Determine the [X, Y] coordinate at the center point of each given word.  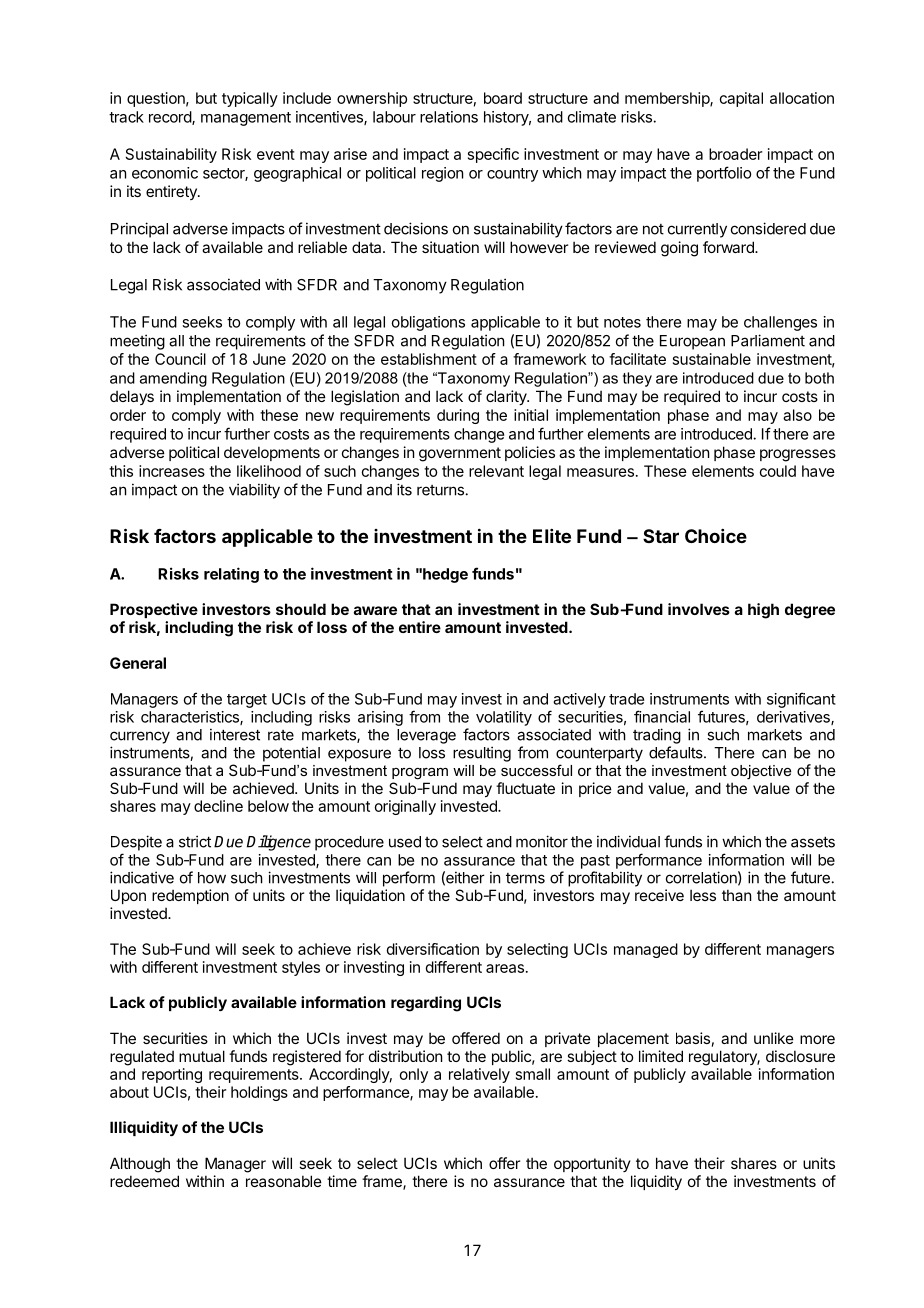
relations [449, 117]
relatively [479, 1075]
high [763, 611]
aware [375, 610]
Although [140, 1165]
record [171, 118]
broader [735, 154]
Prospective [154, 610]
